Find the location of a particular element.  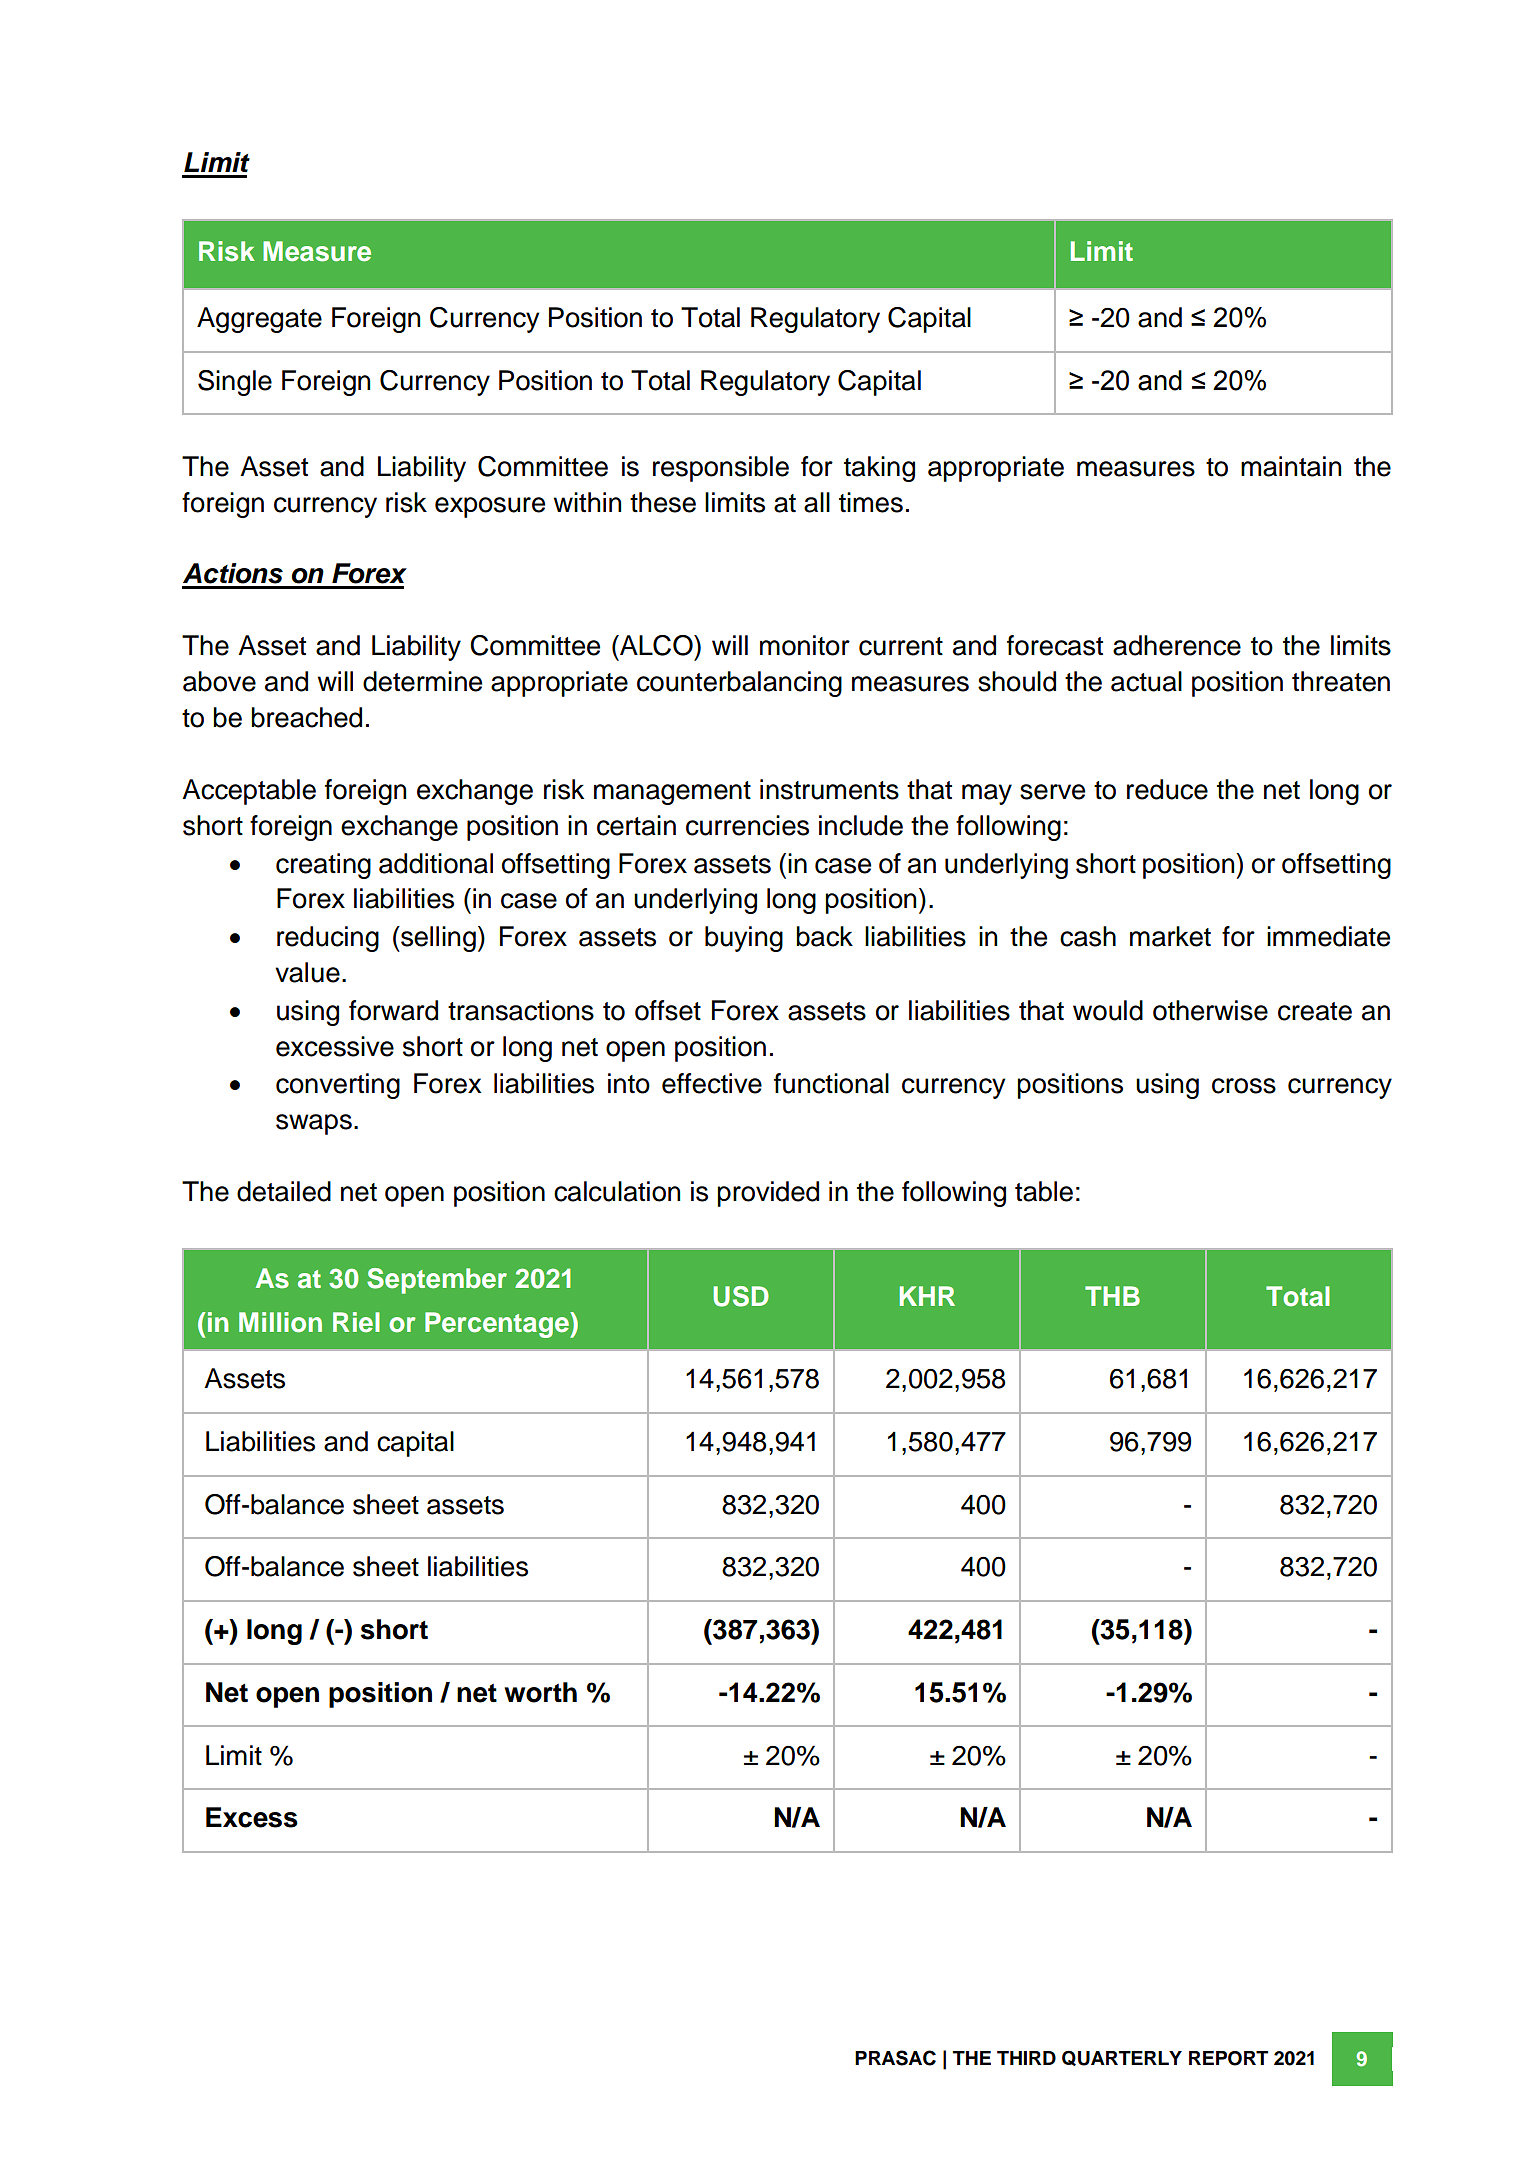

KHR is located at coordinates (927, 1296).
